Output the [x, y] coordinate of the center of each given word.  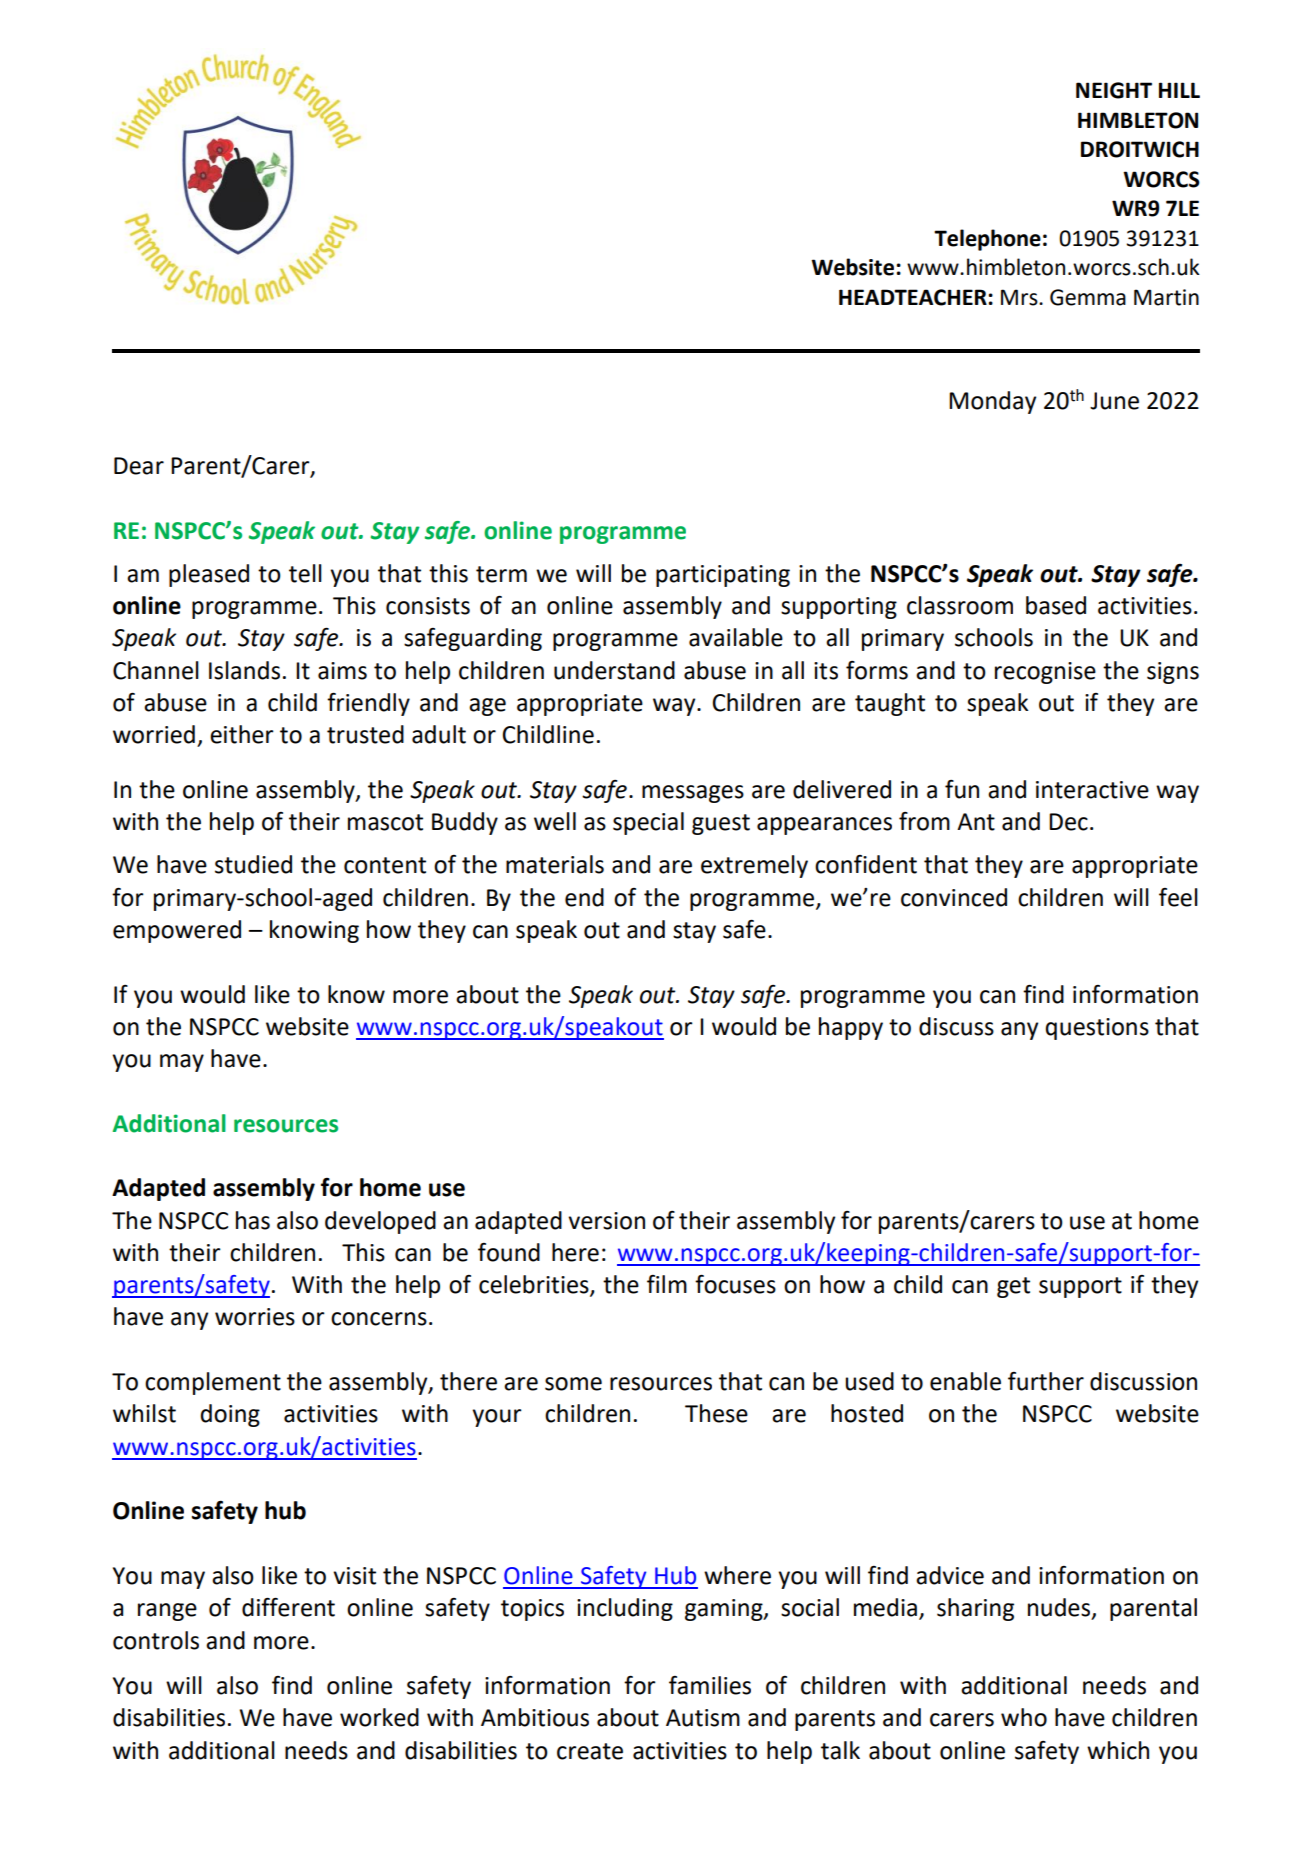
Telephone [987, 240]
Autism [703, 1718]
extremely [754, 866]
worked [379, 1717]
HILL [1179, 90]
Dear [139, 466]
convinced [954, 897]
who [1024, 1717]
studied [253, 864]
